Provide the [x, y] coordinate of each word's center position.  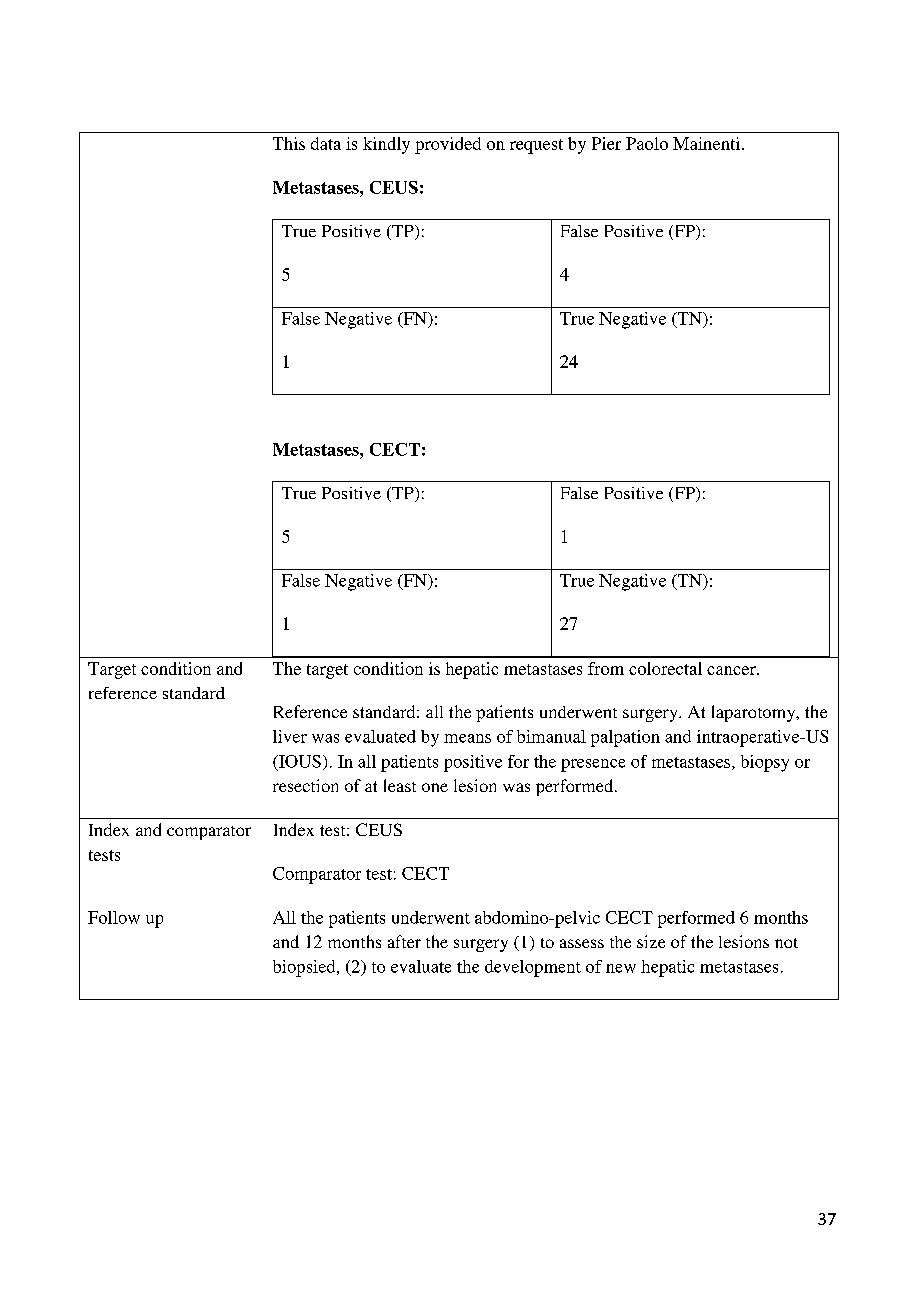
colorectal [665, 668]
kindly [386, 145]
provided [448, 145]
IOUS [299, 761]
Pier [606, 143]
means [467, 738]
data [326, 143]
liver [290, 736]
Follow [114, 917]
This [289, 143]
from [606, 668]
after [404, 941]
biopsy [765, 763]
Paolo [647, 143]
